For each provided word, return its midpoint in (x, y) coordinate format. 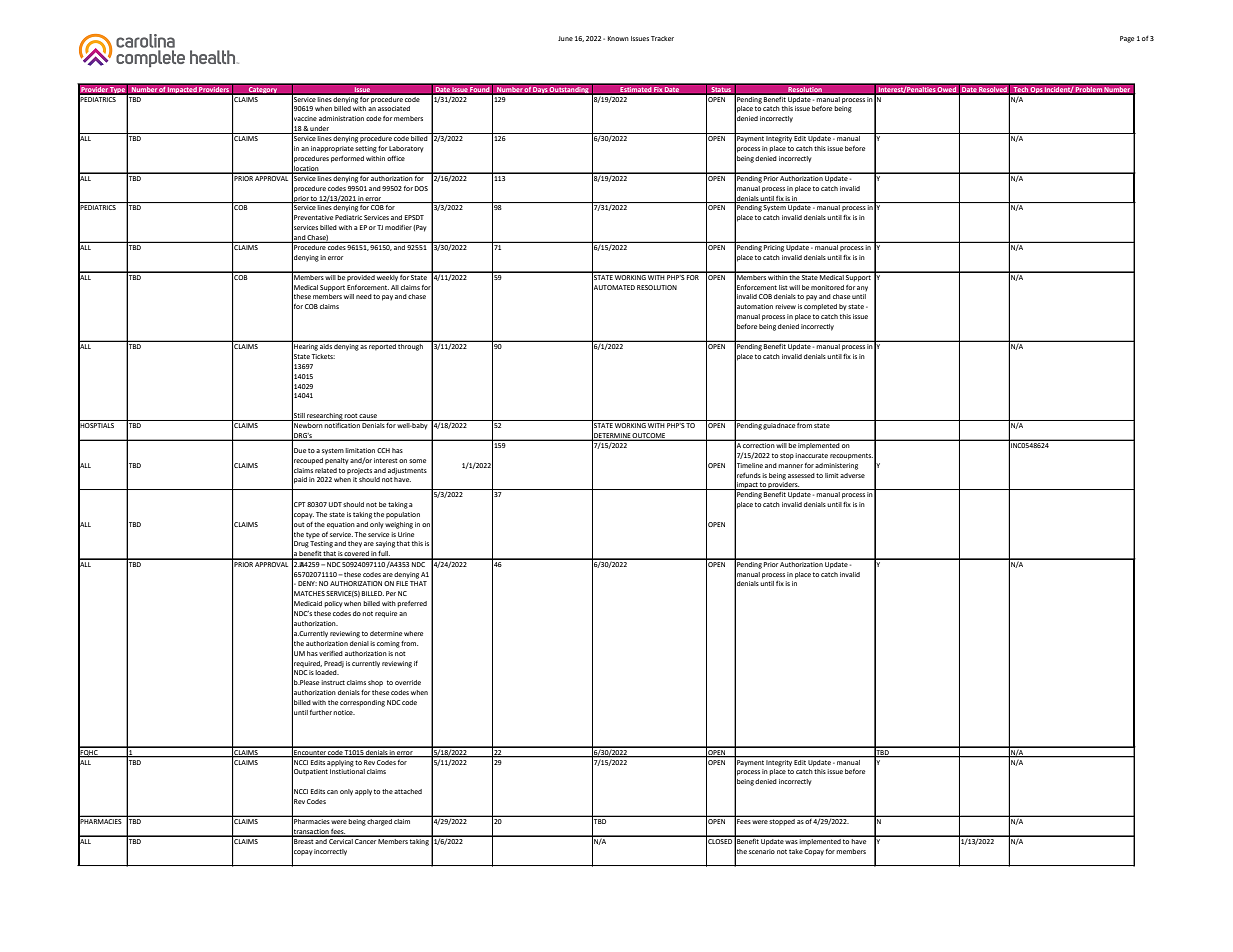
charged (380, 821)
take (796, 851)
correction (759, 444)
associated (394, 108)
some (417, 461)
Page (1127, 39)
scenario (762, 851)
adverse (852, 475)
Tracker (662, 38)
